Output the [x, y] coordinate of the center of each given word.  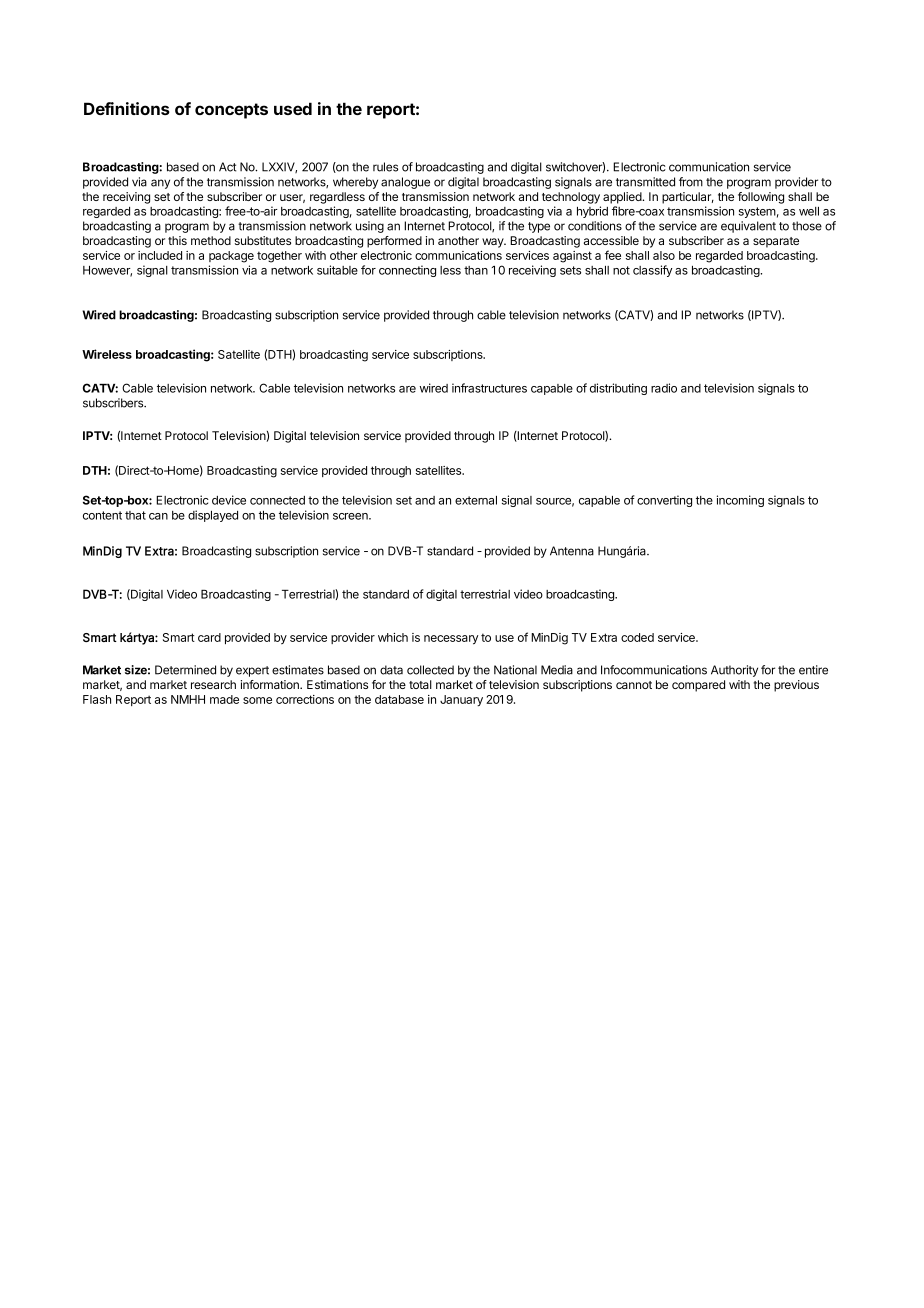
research [213, 684]
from [691, 182]
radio [664, 388]
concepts [231, 111]
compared [698, 686]
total [420, 684]
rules [385, 167]
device [229, 500]
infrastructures [489, 388]
